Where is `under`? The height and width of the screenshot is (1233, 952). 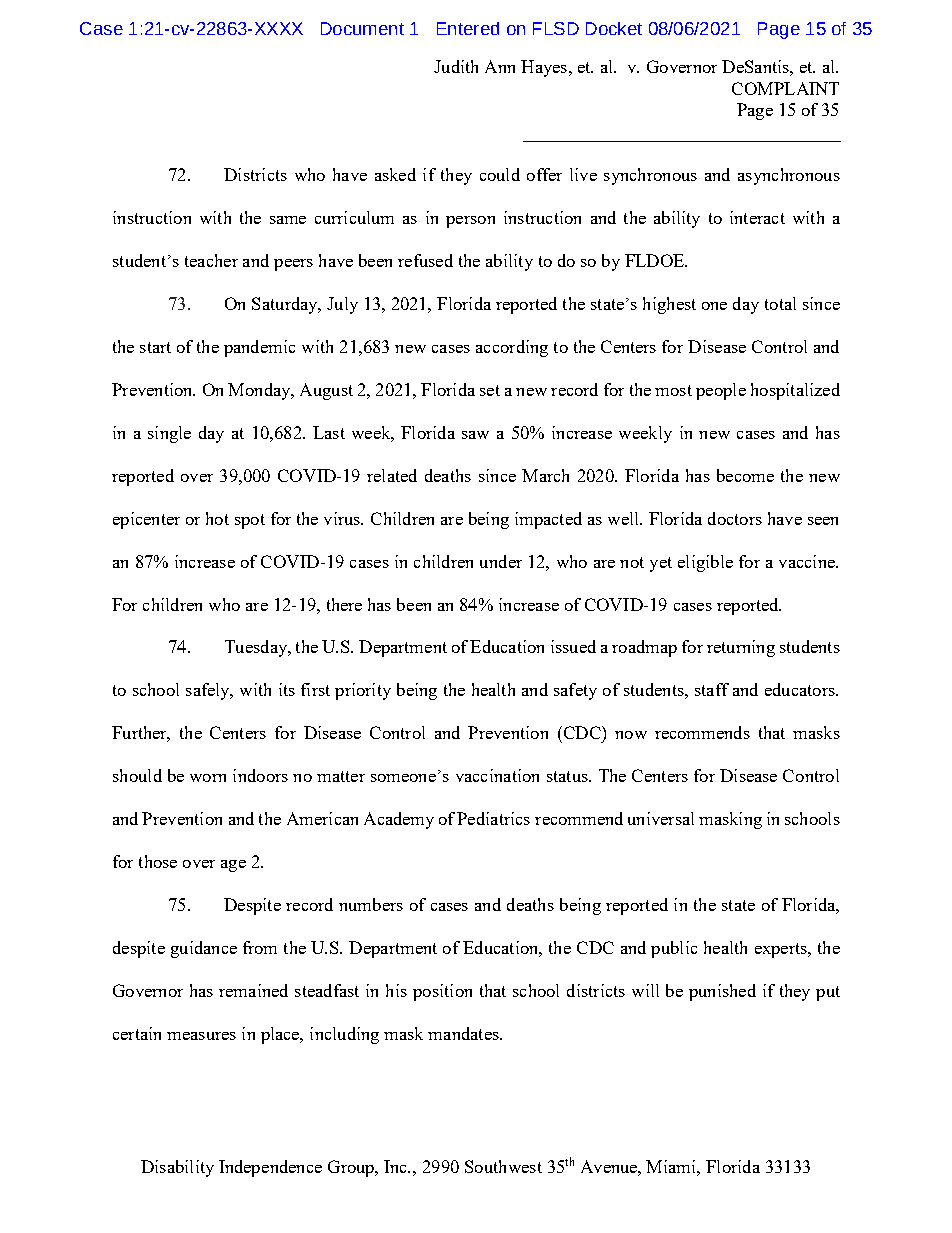
under is located at coordinates (501, 561).
